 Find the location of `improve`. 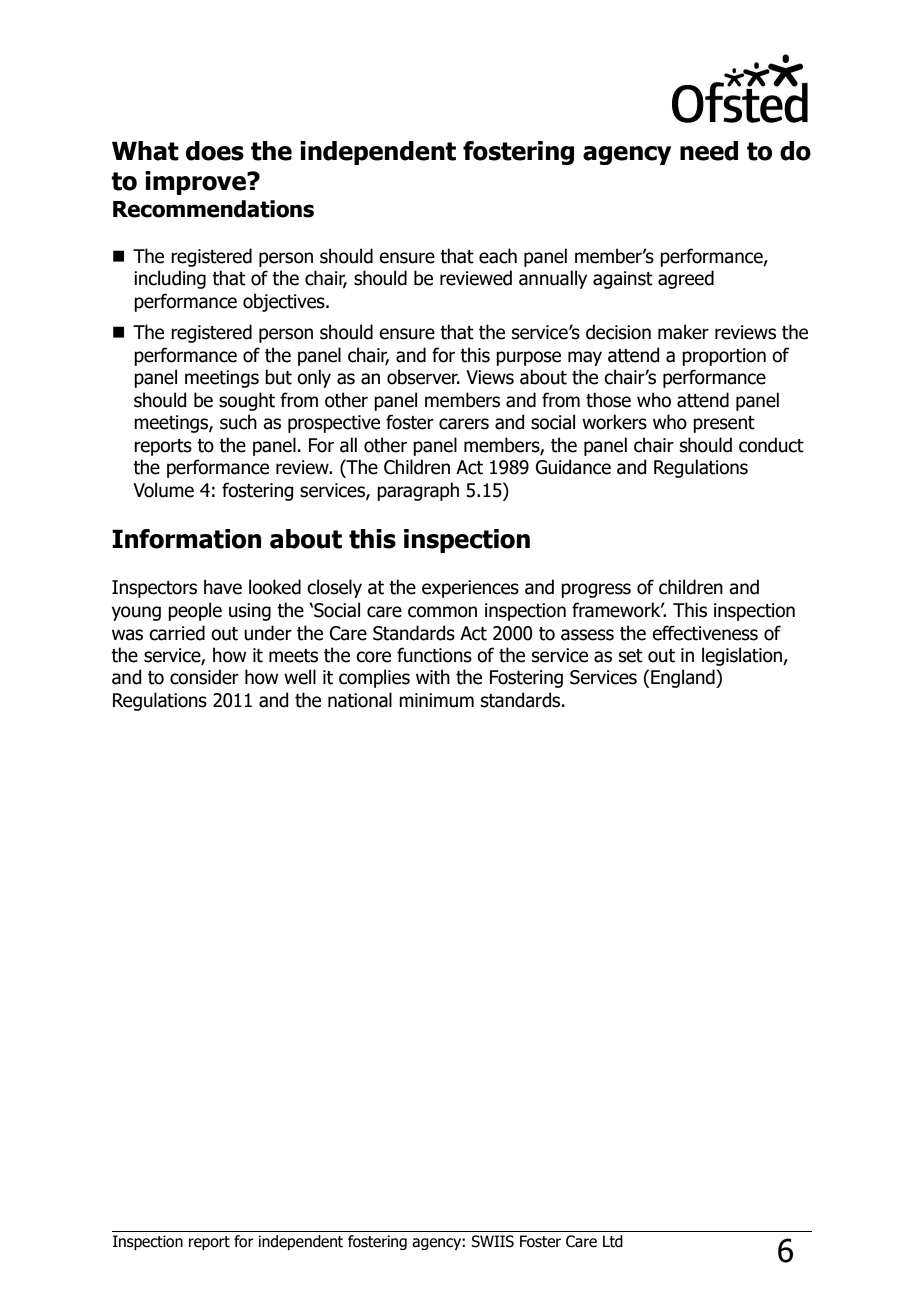

improve is located at coordinates (196, 183).
